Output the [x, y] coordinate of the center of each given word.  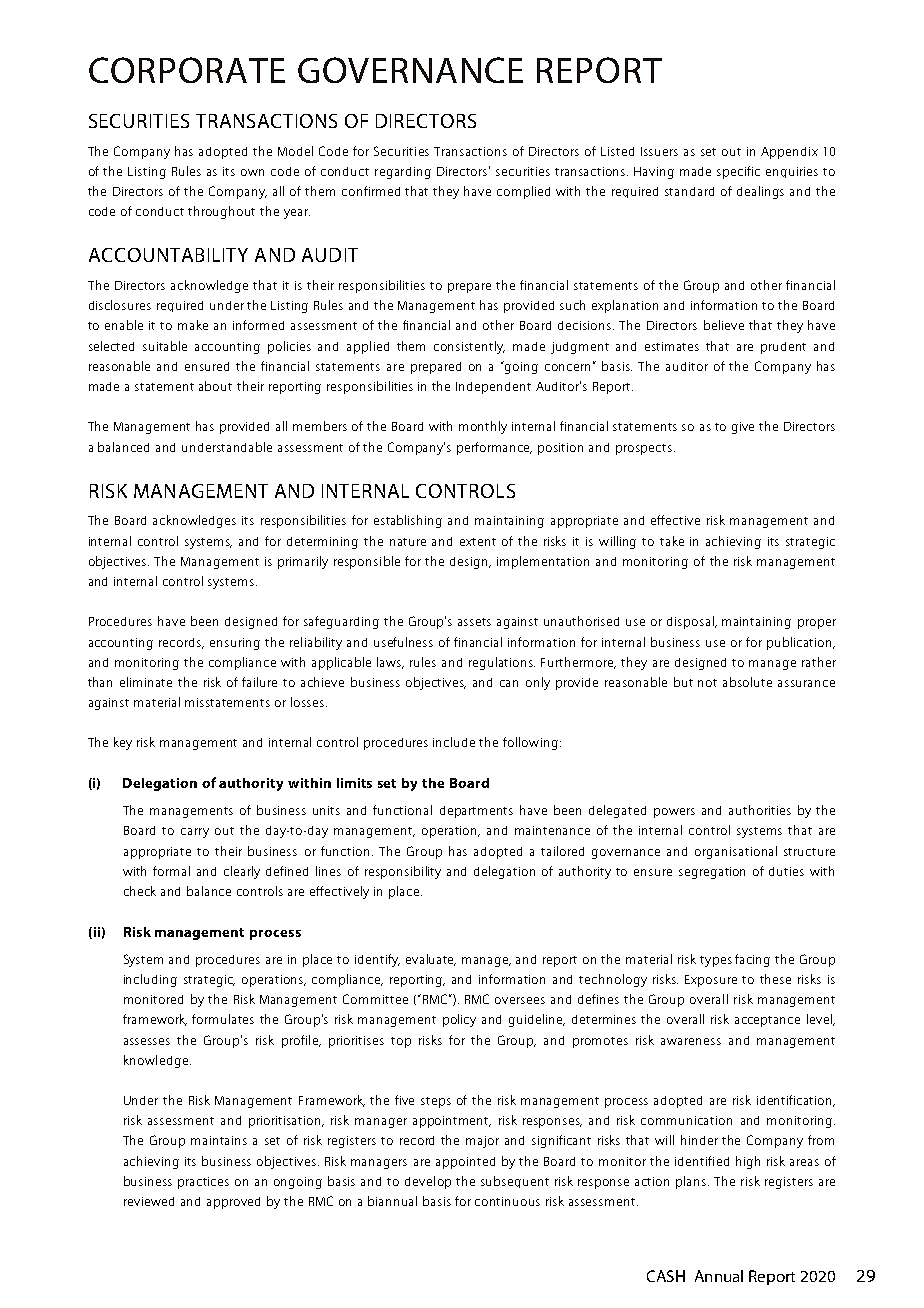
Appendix [789, 153]
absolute [747, 682]
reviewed [149, 1201]
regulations [502, 663]
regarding [403, 173]
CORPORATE [187, 70]
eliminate [146, 682]
